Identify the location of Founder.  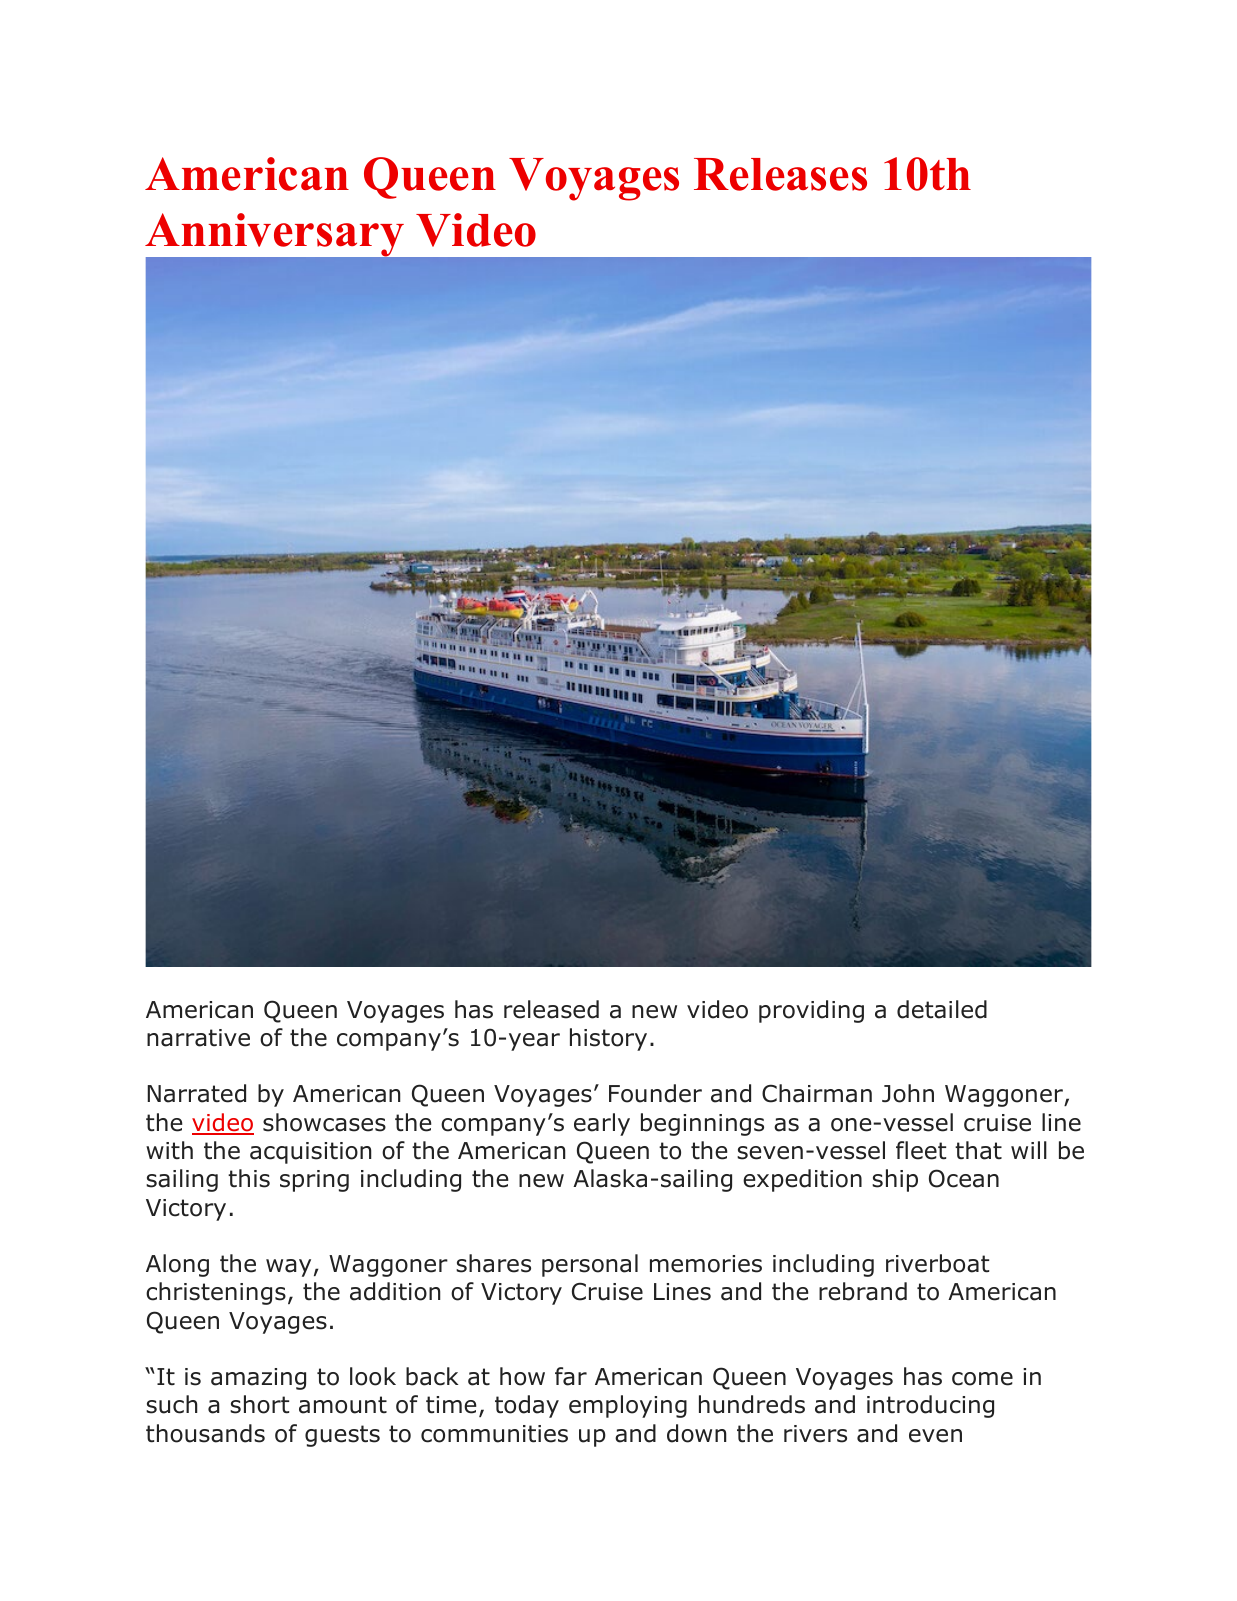
(655, 1093).
